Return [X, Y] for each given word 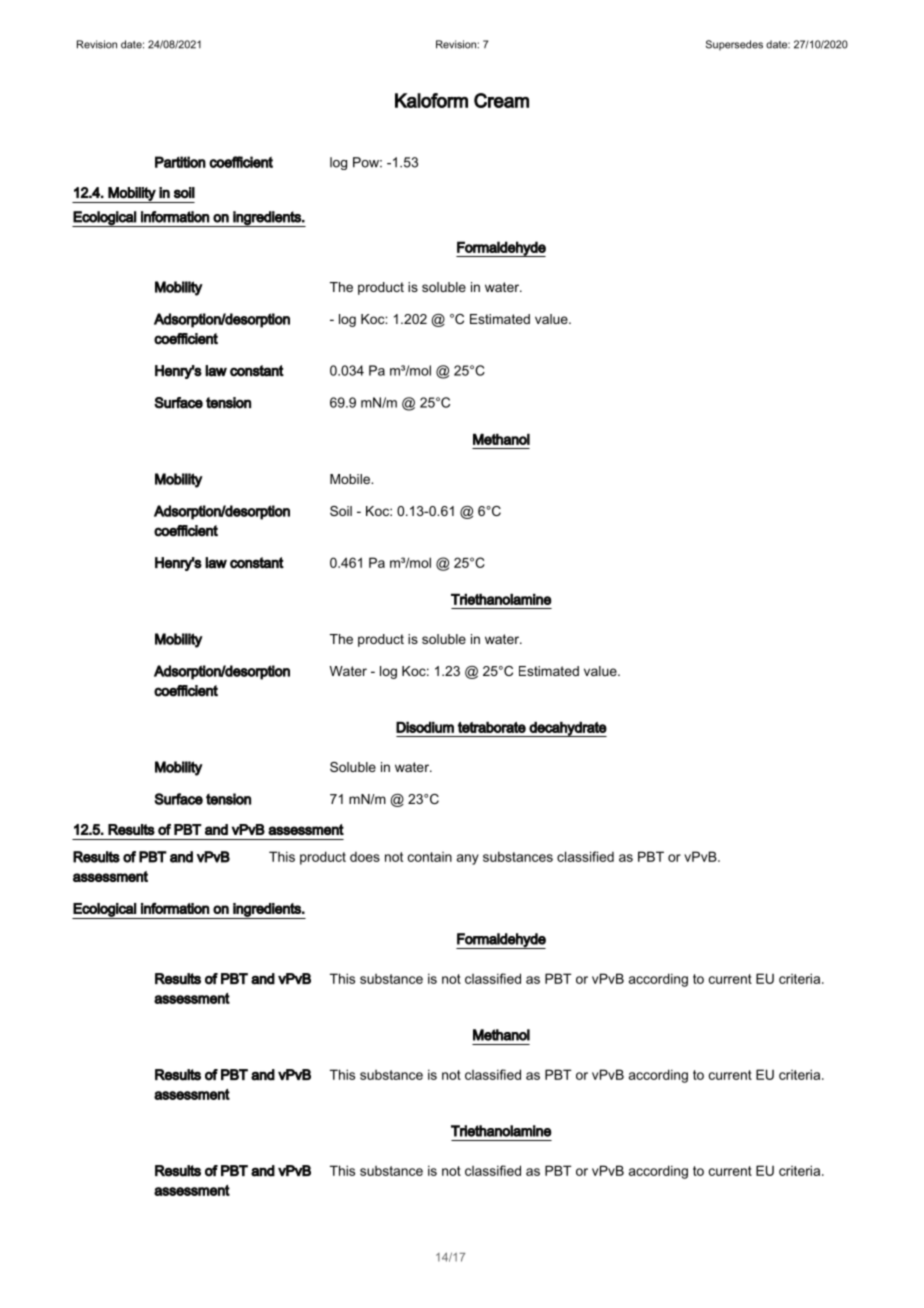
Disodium [425, 727]
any [468, 859]
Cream [501, 100]
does [365, 857]
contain [430, 857]
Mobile [351, 479]
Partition [180, 162]
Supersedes [734, 45]
